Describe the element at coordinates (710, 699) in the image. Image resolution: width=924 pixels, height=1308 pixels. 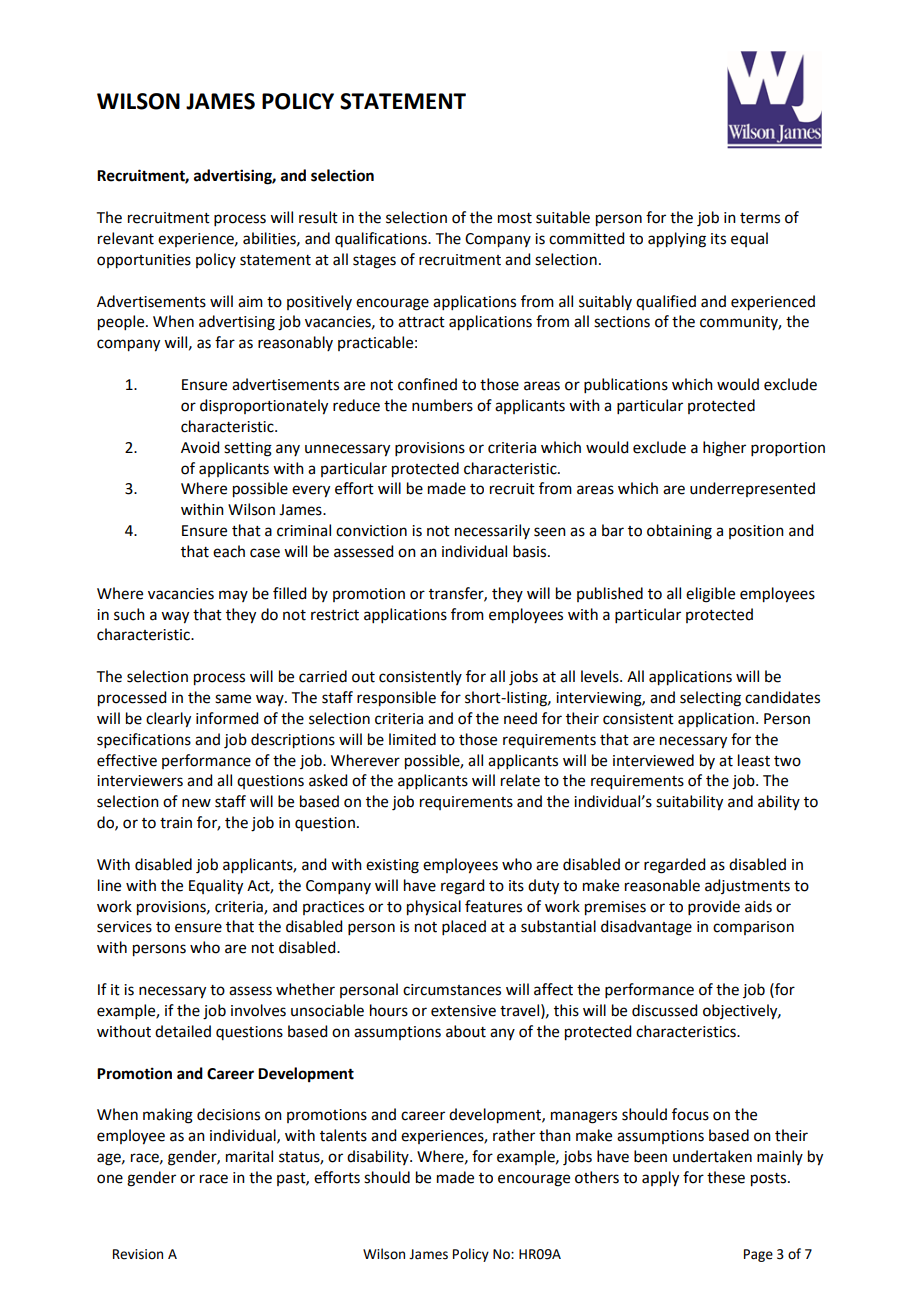
I see `selecting` at that location.
